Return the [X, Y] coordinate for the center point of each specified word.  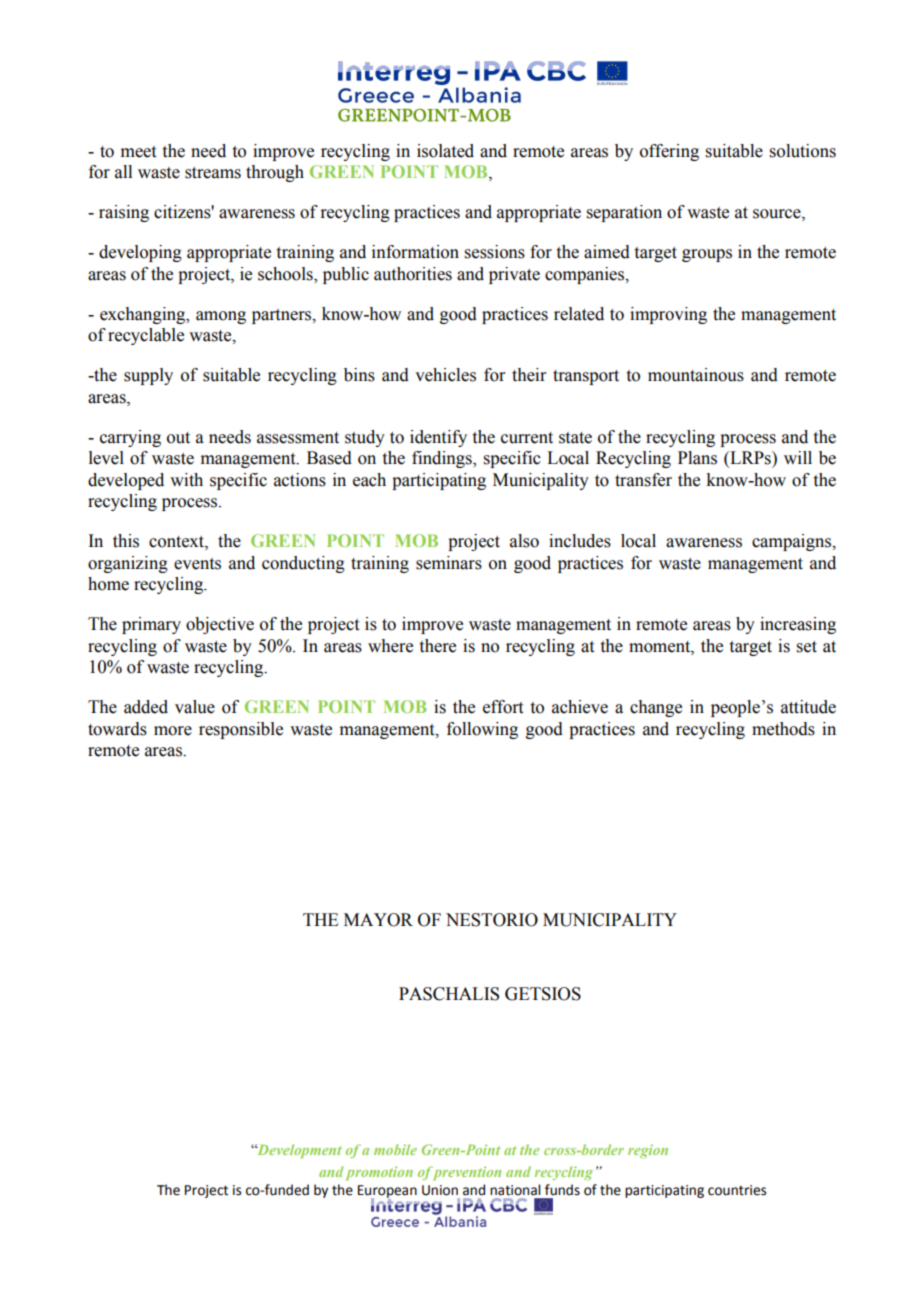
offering [669, 152]
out [178, 438]
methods [783, 729]
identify [438, 438]
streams [213, 173]
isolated [445, 151]
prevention [465, 1173]
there [438, 646]
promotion [379, 1173]
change [656, 708]
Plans [697, 458]
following [482, 730]
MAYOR [378, 920]
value [195, 707]
